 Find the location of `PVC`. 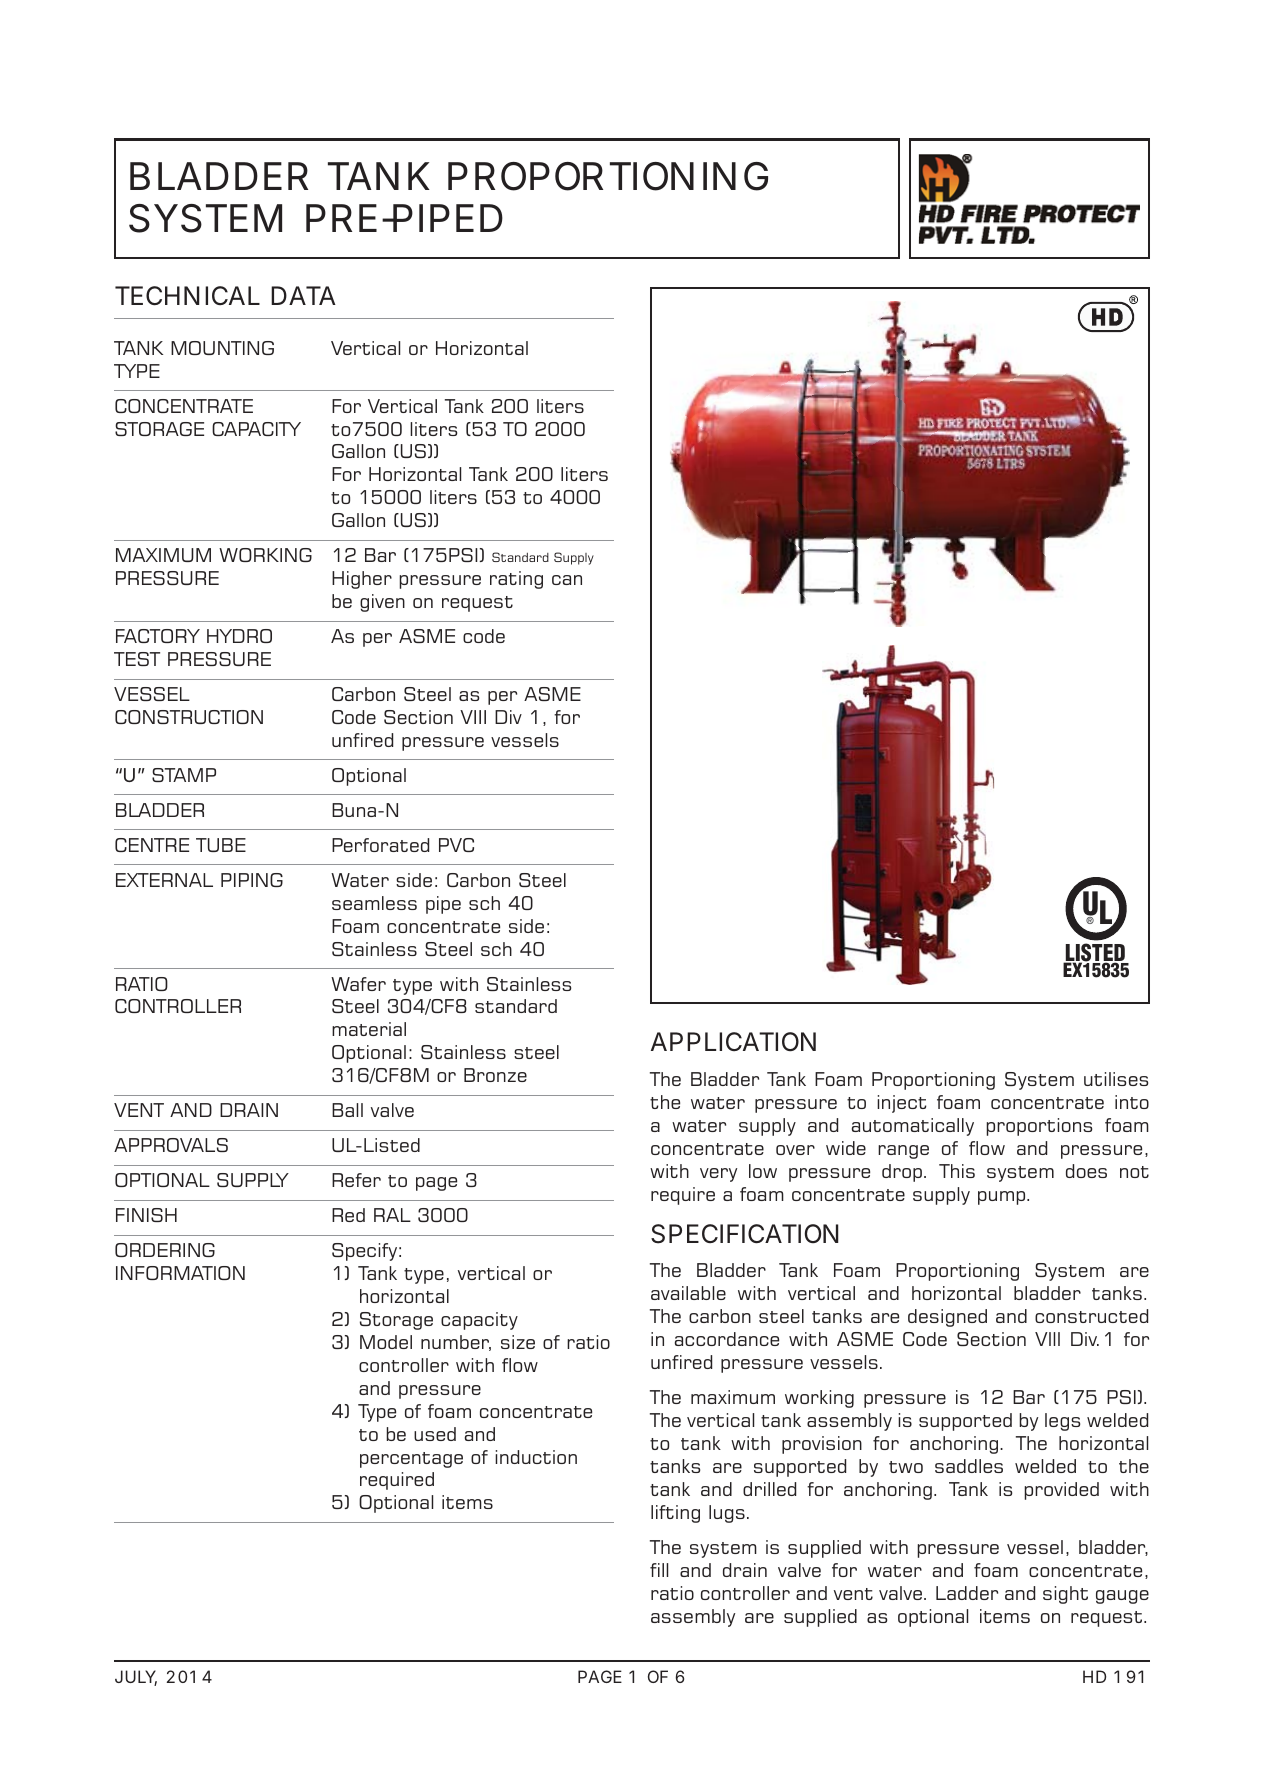

PVC is located at coordinates (456, 845).
